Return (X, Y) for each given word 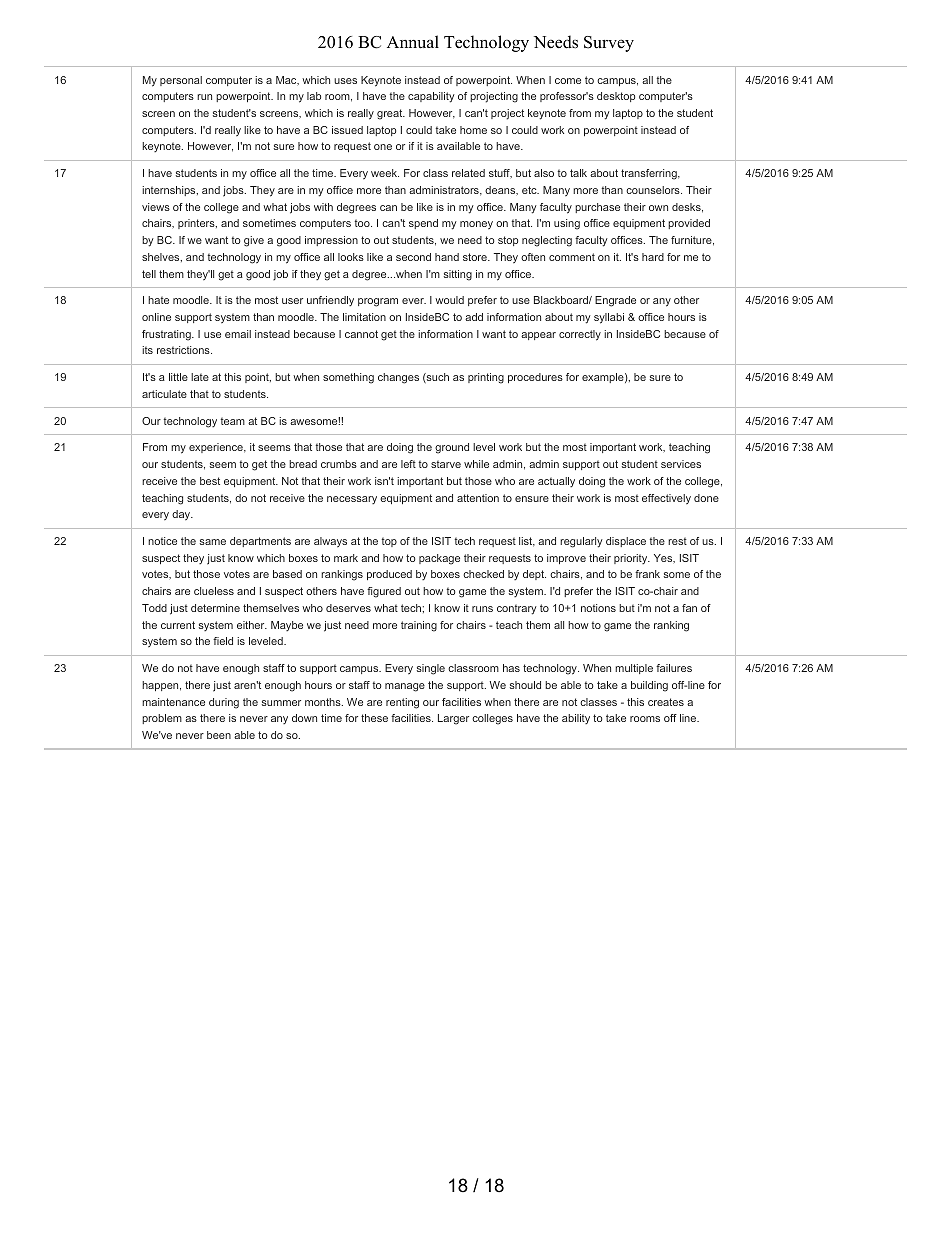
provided (689, 224)
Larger (453, 719)
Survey (609, 44)
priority (632, 559)
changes (398, 378)
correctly (580, 335)
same (213, 542)
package (439, 559)
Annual (413, 42)
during (224, 703)
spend (423, 224)
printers (197, 224)
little (178, 377)
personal (181, 81)
